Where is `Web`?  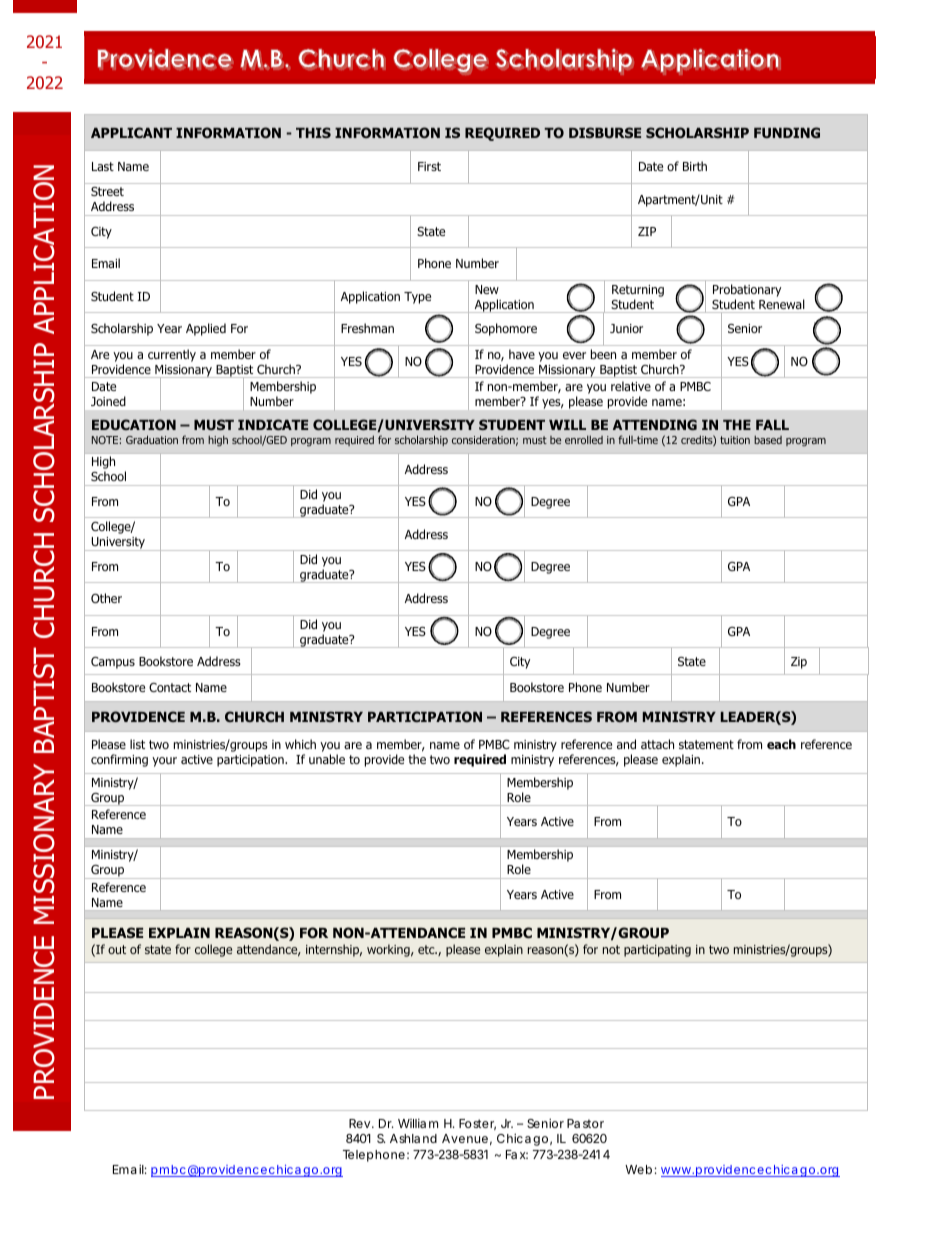 Web is located at coordinates (638, 1169).
